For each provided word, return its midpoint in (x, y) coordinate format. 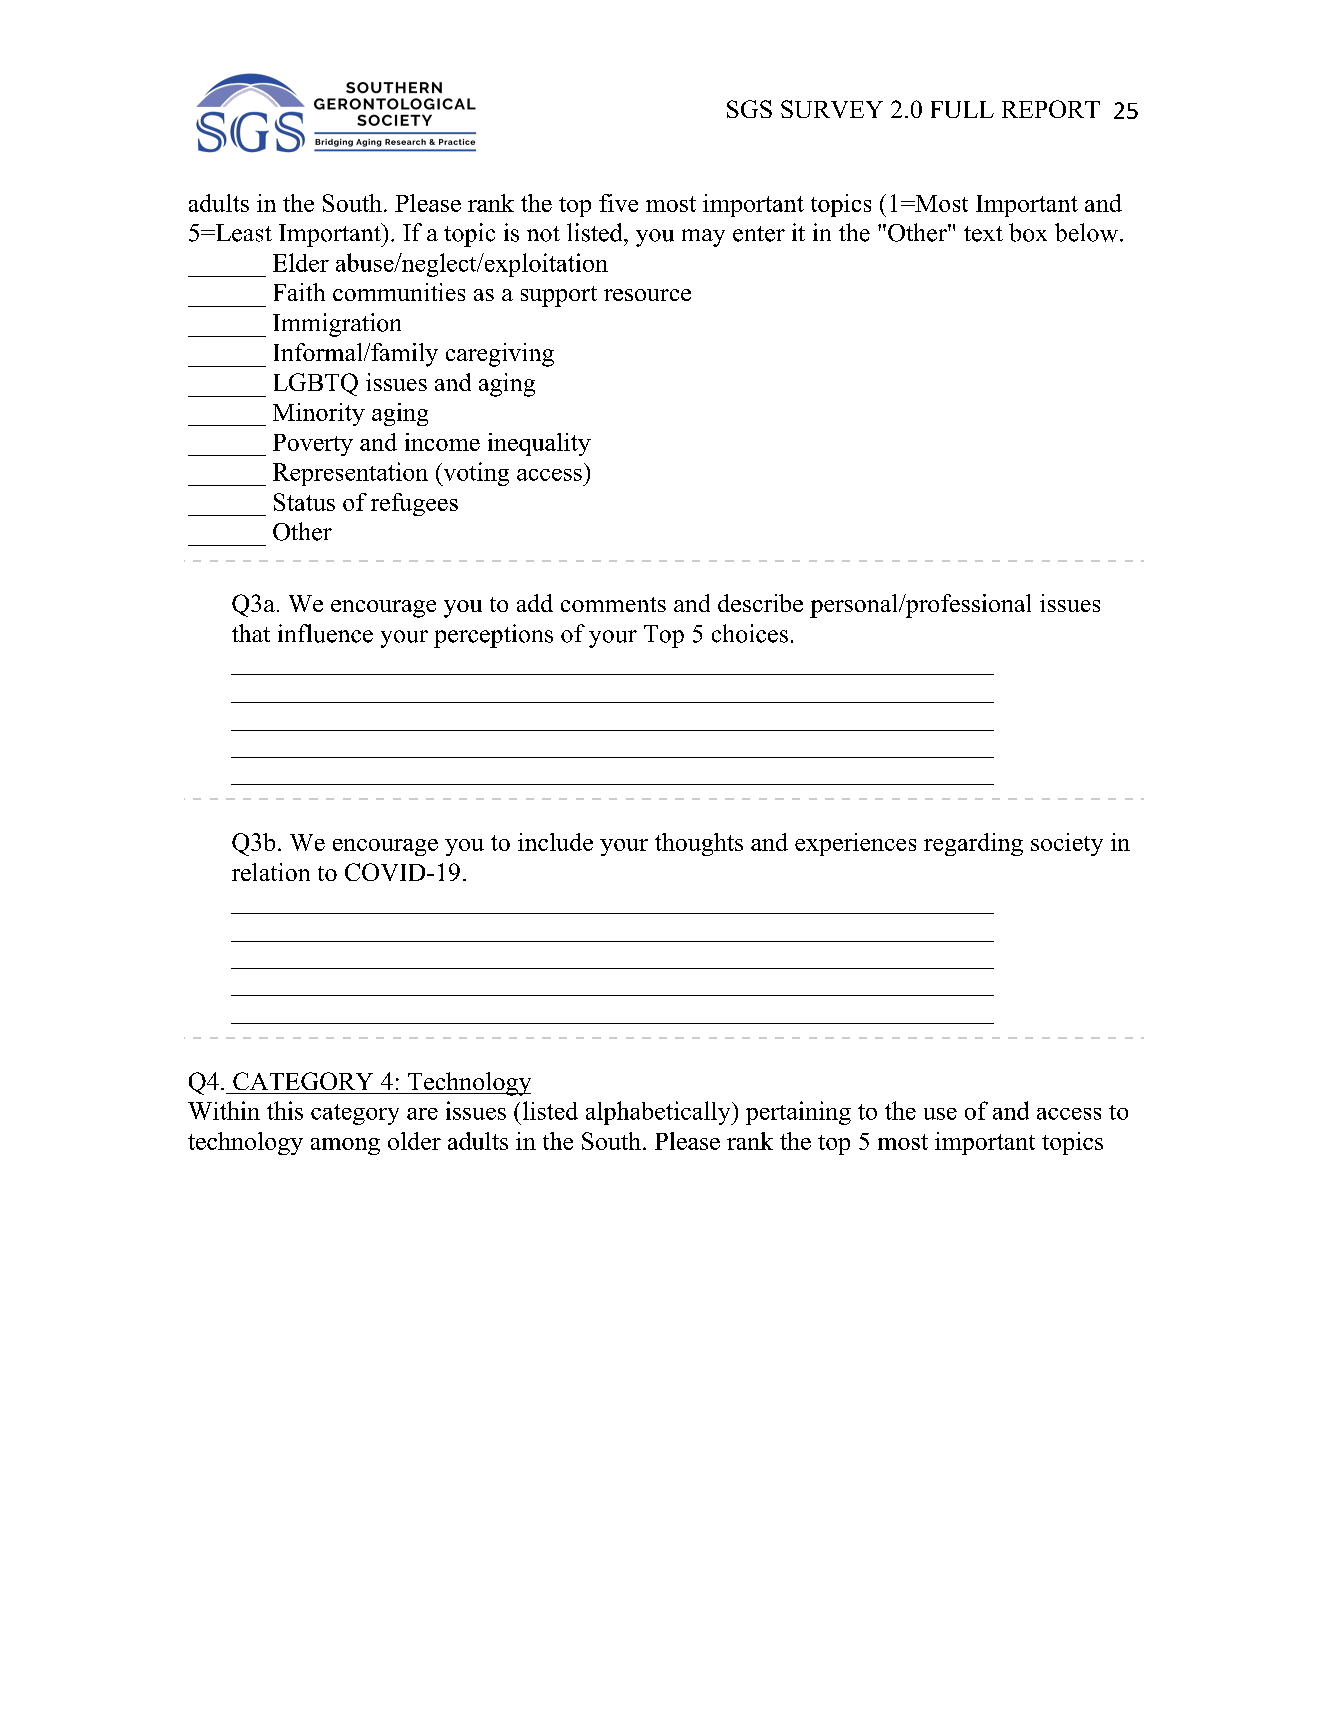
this (285, 1110)
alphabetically (659, 1113)
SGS (749, 109)
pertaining (798, 1113)
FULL (962, 109)
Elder (301, 262)
